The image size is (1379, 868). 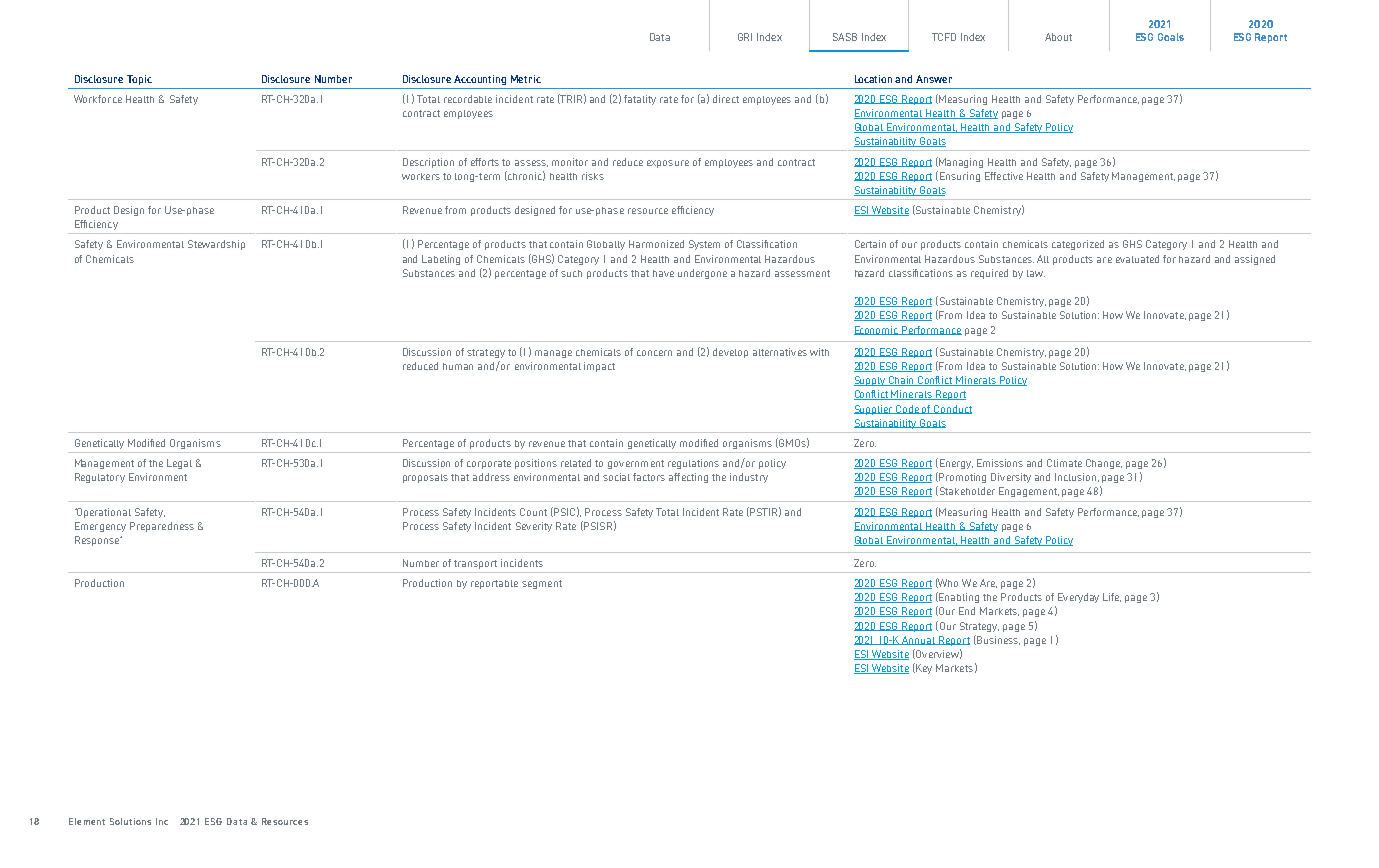 What do you see at coordinates (1078, 245) in the screenshot?
I see `categorized` at bounding box center [1078, 245].
